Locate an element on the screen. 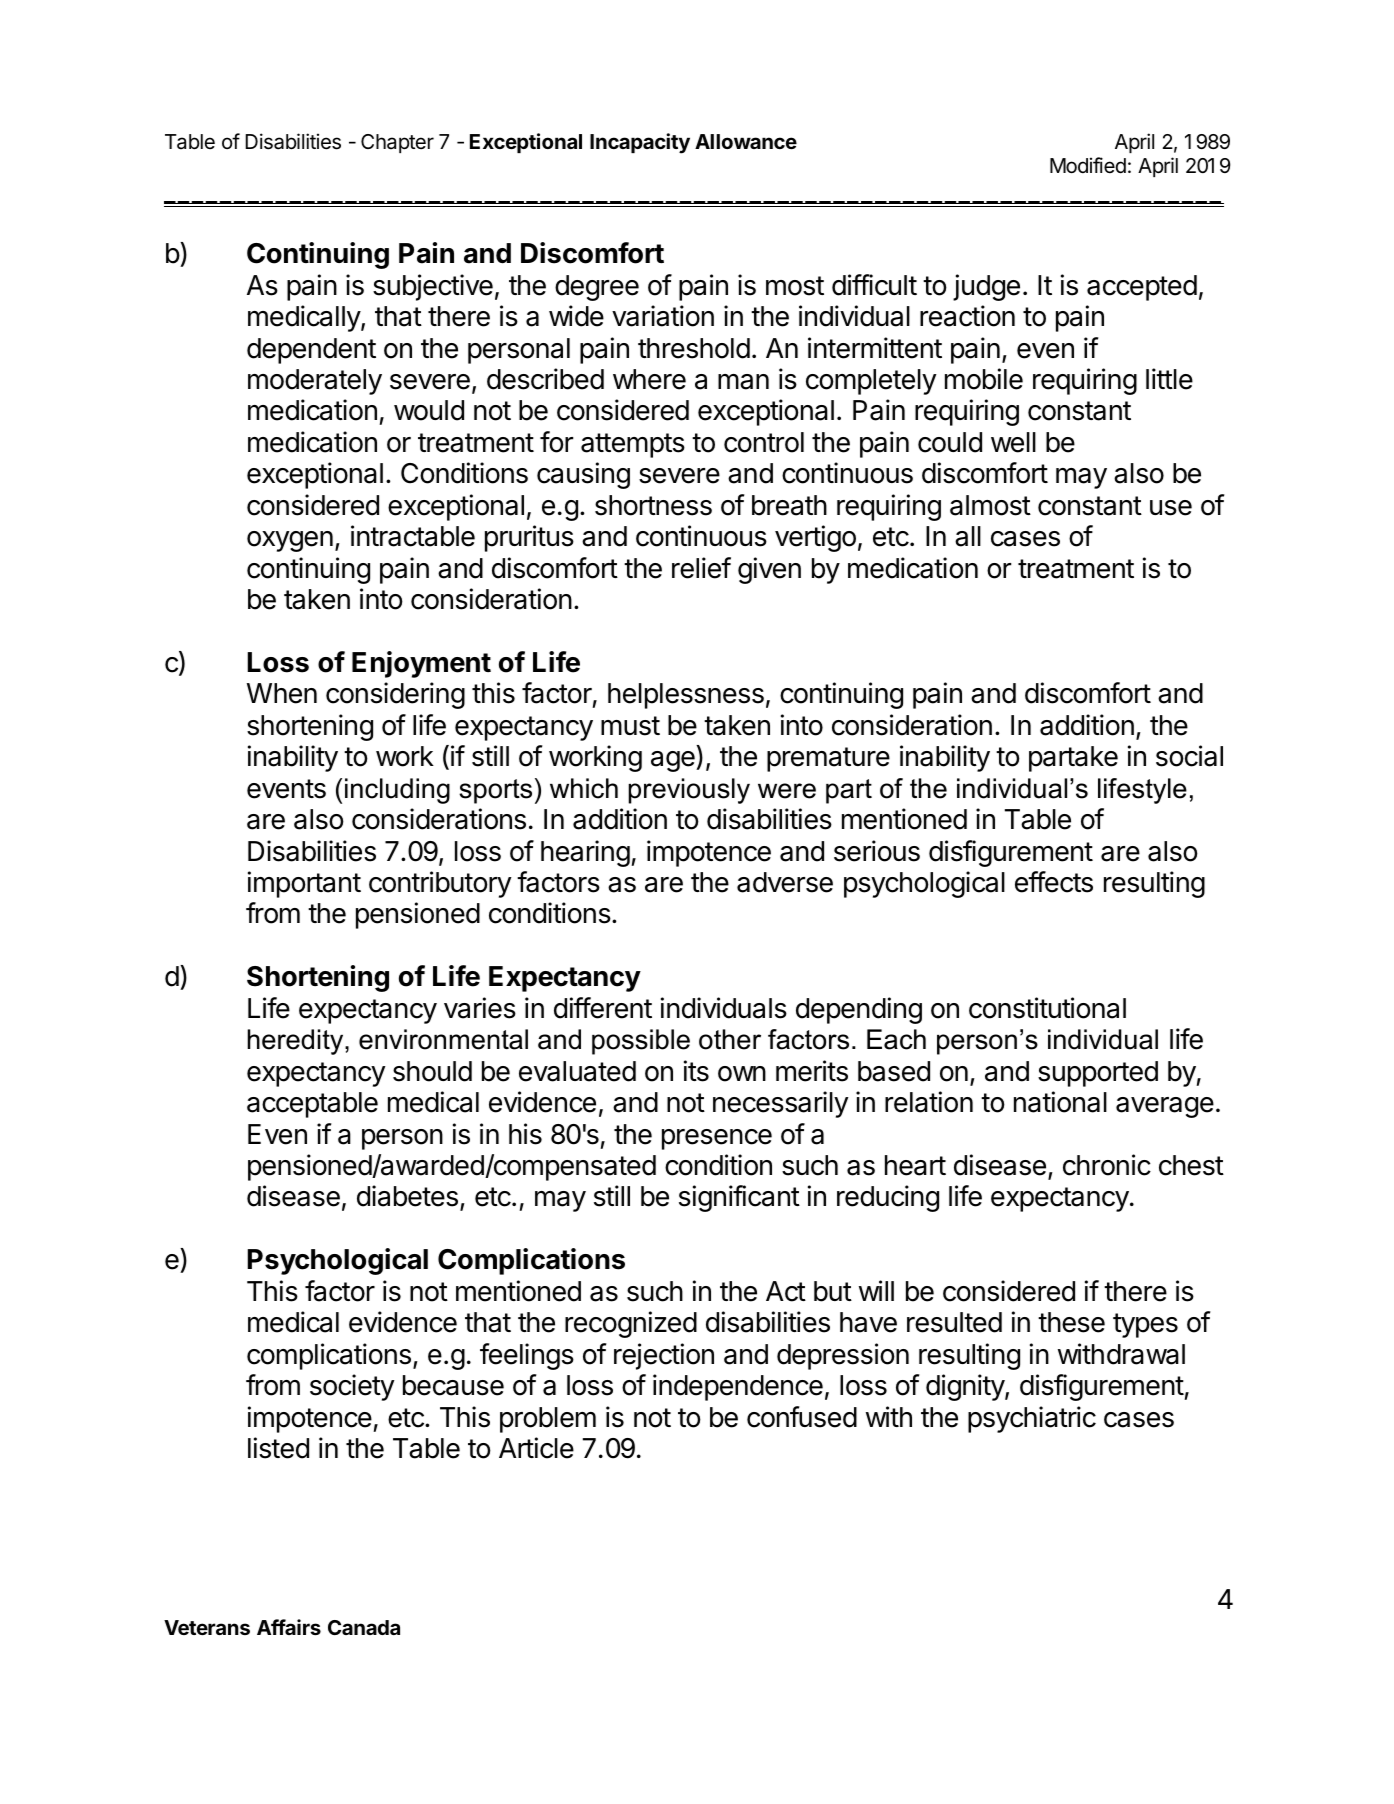 This screenshot has width=1394, height=1804. adverse is located at coordinates (785, 882).
